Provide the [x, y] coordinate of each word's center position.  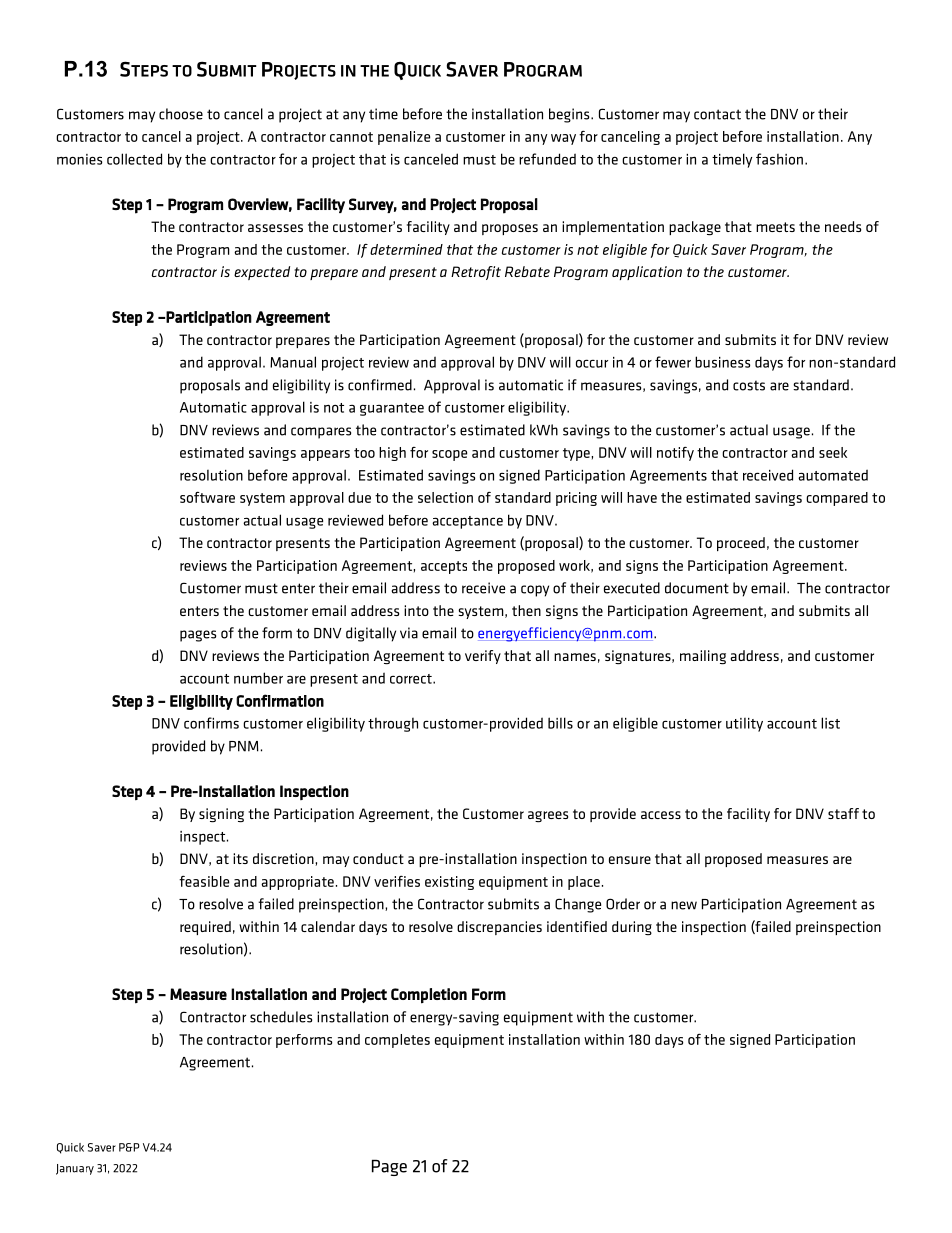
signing [221, 815]
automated [833, 475]
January [75, 1169]
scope [449, 455]
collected [134, 159]
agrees [548, 817]
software [207, 497]
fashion [779, 159]
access [661, 815]
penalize [404, 138]
